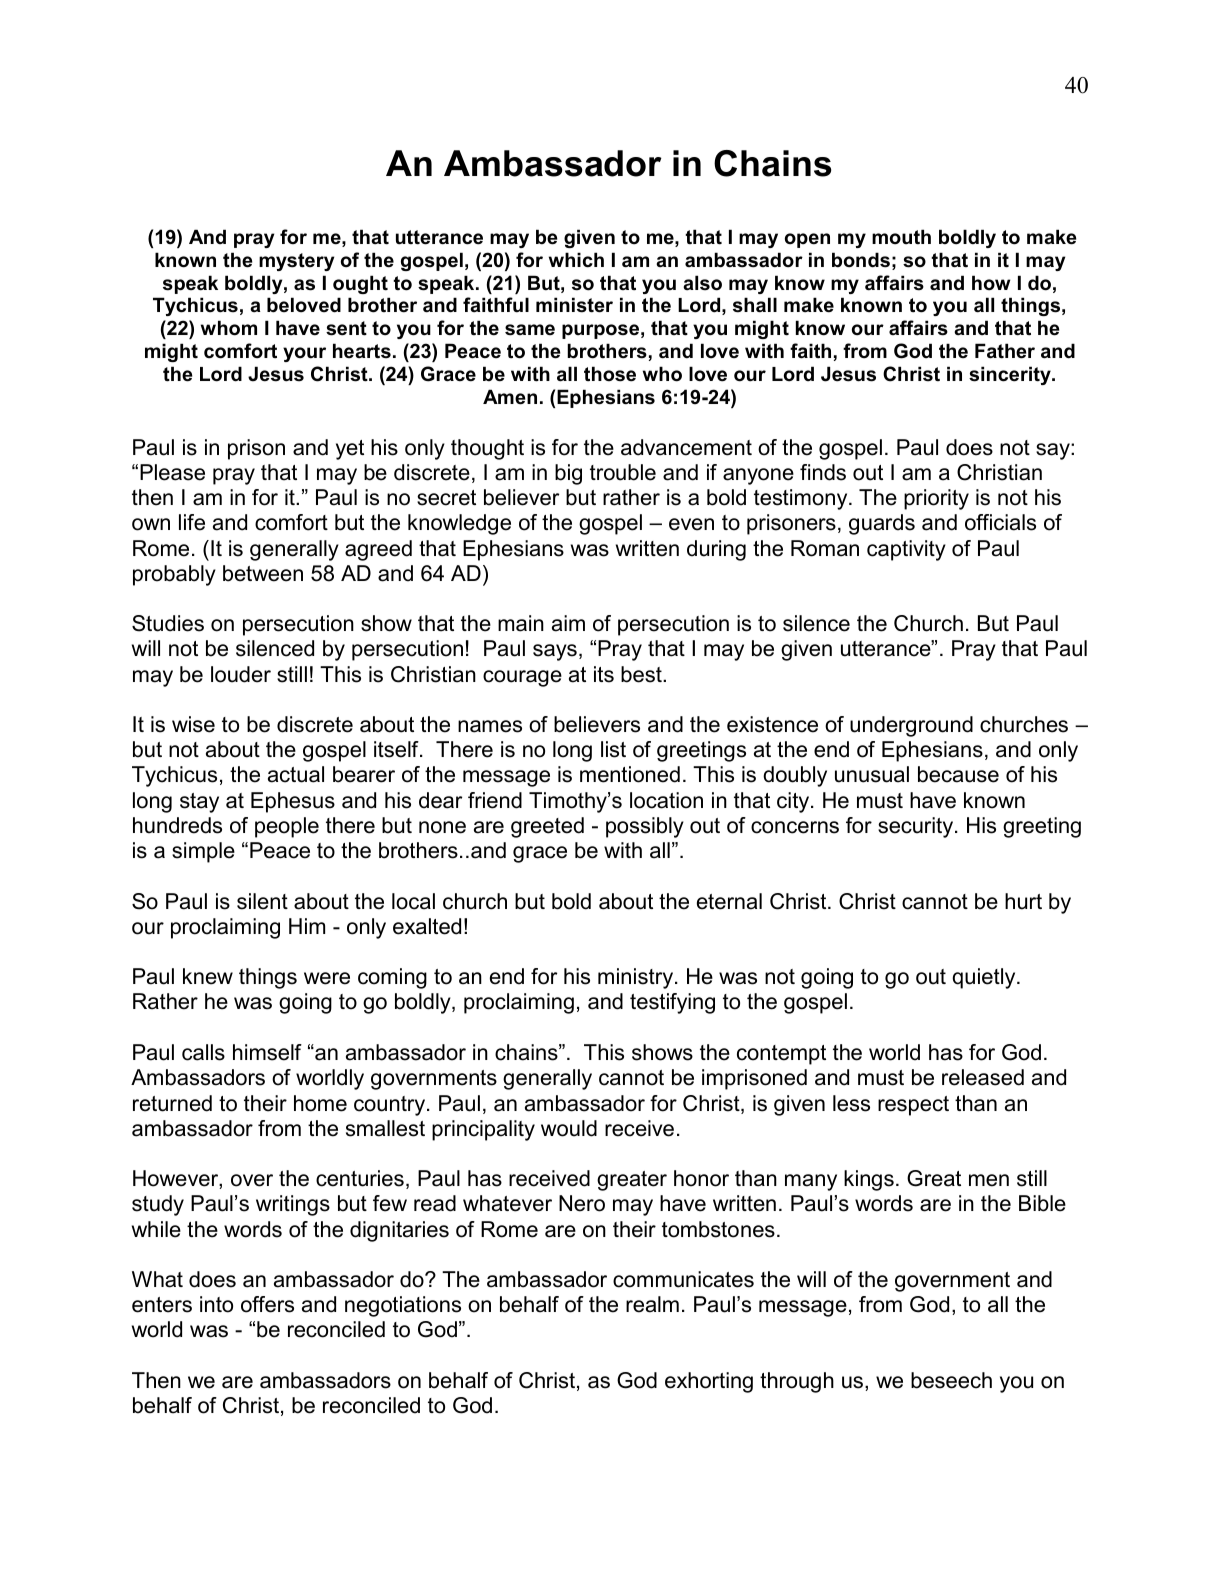 Image resolution: width=1220 pixels, height=1579 pixels. Describe the element at coordinates (917, 827) in the document. I see `security` at that location.
